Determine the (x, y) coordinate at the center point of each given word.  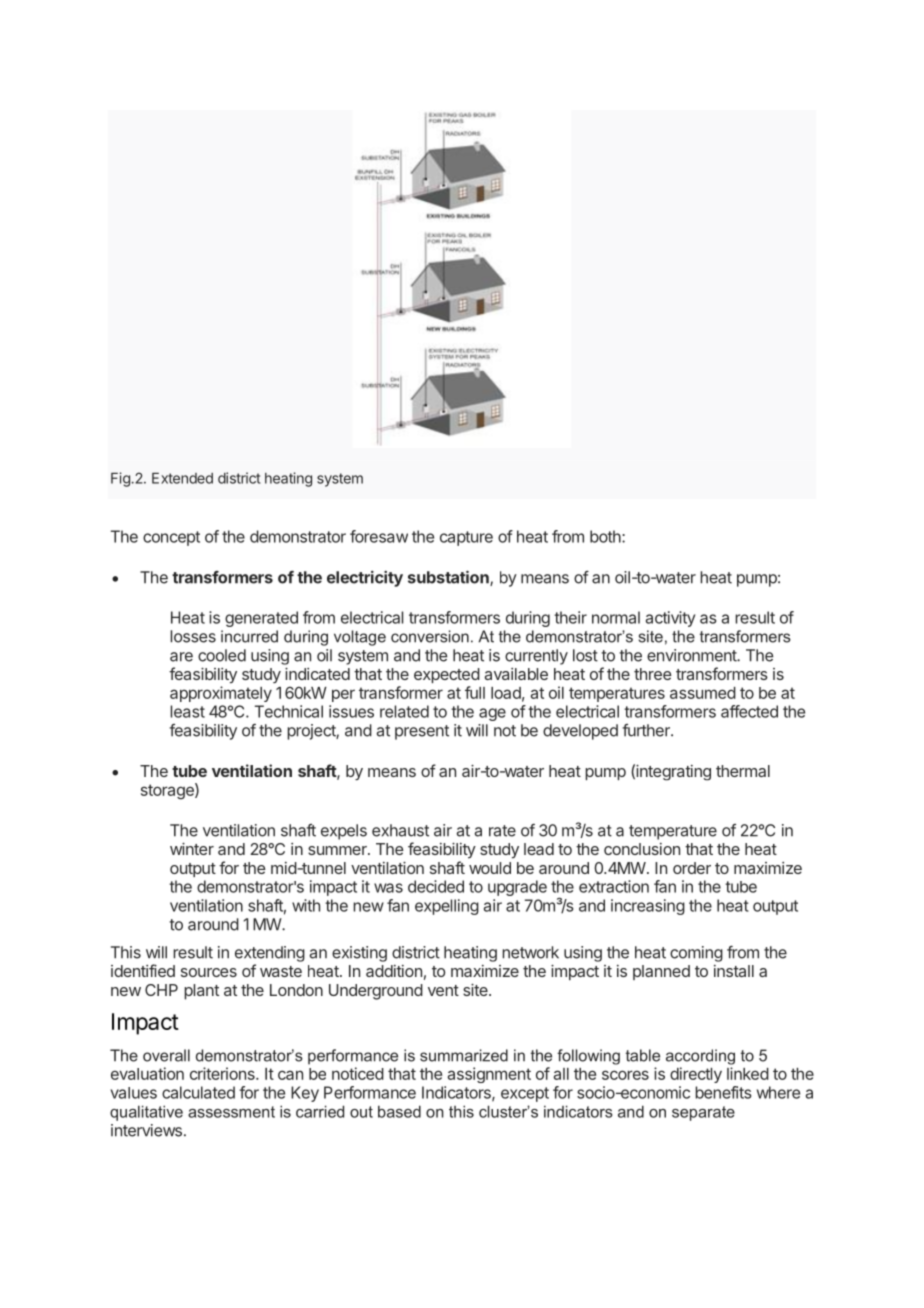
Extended (182, 478)
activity (670, 619)
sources (209, 972)
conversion (430, 636)
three (653, 674)
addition (394, 971)
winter (192, 848)
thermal (743, 771)
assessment (231, 1112)
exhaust (400, 830)
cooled (222, 655)
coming (696, 954)
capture (466, 538)
